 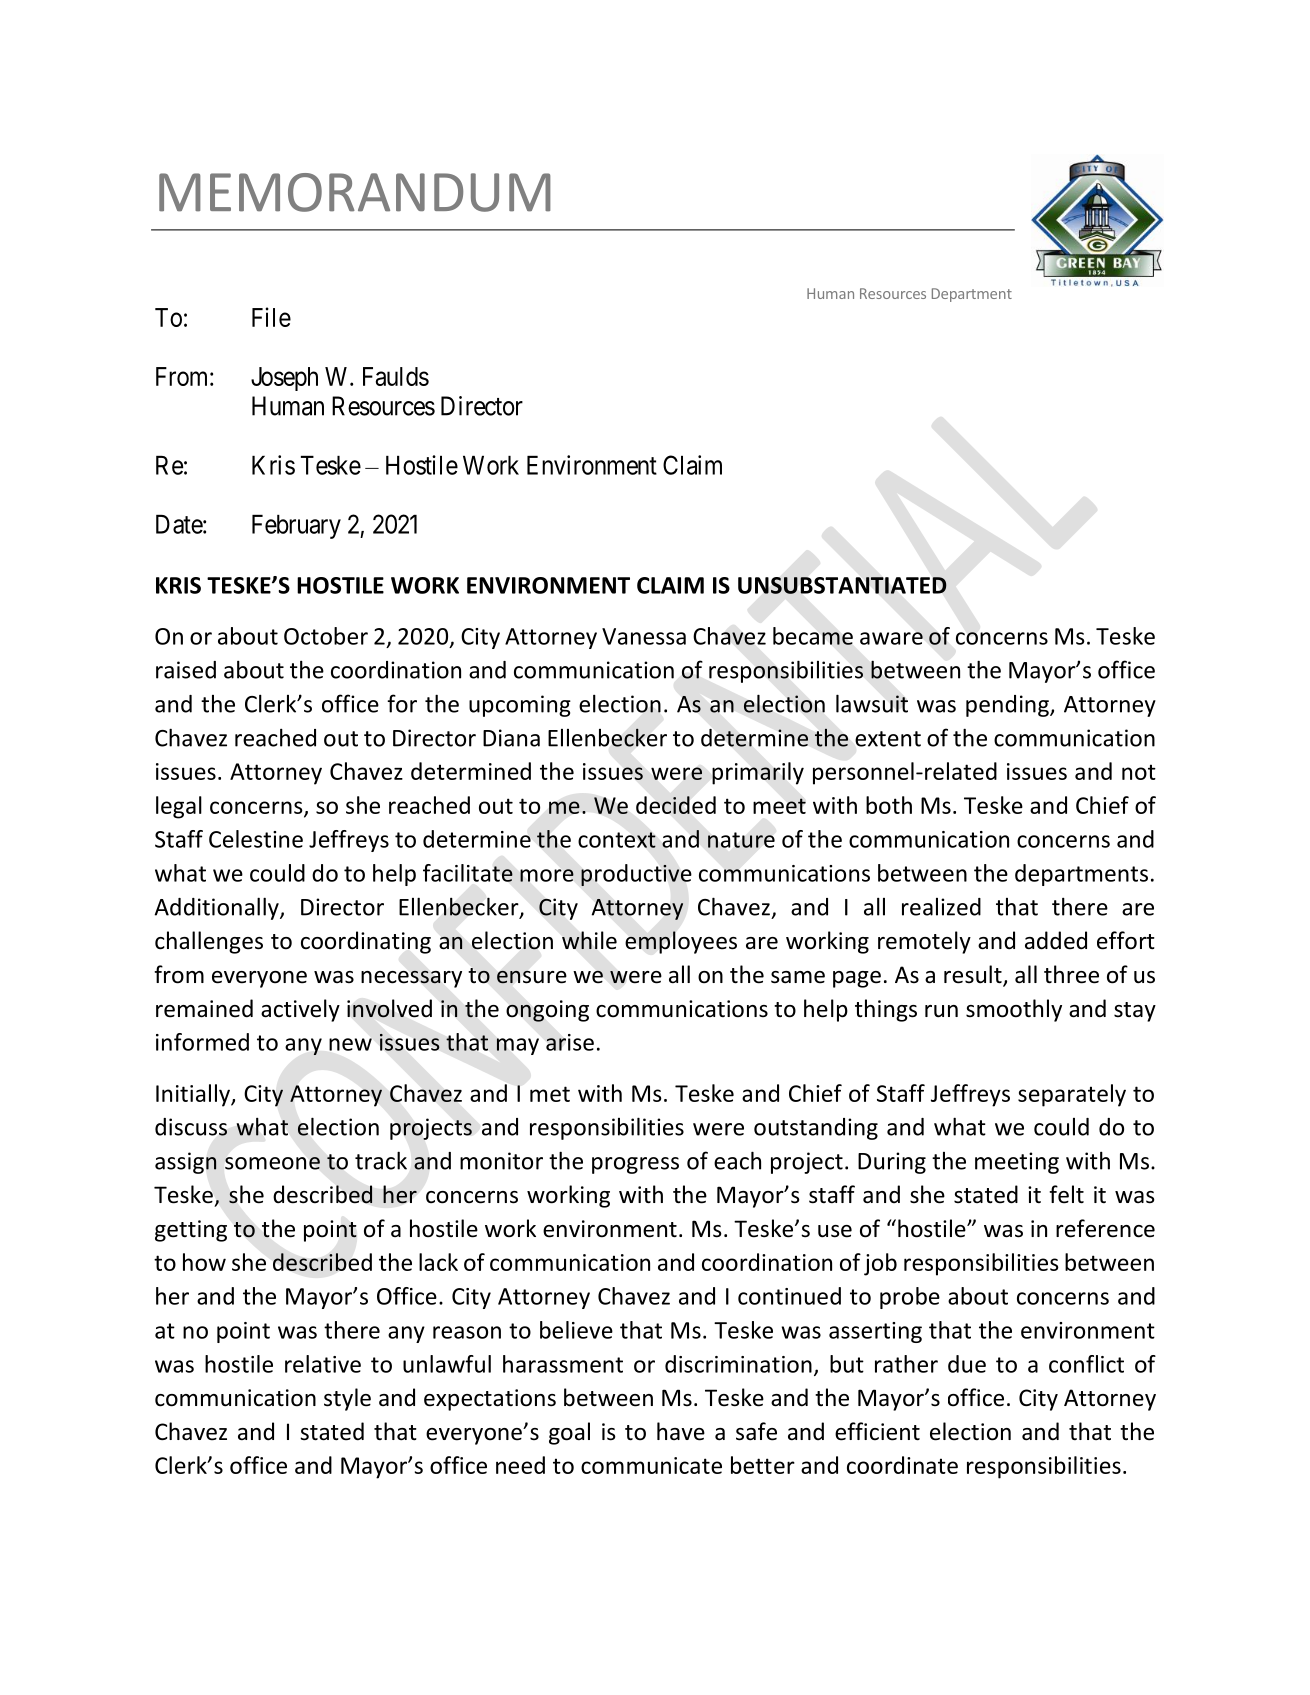 What do you see at coordinates (889, 805) in the image?
I see `both` at bounding box center [889, 805].
